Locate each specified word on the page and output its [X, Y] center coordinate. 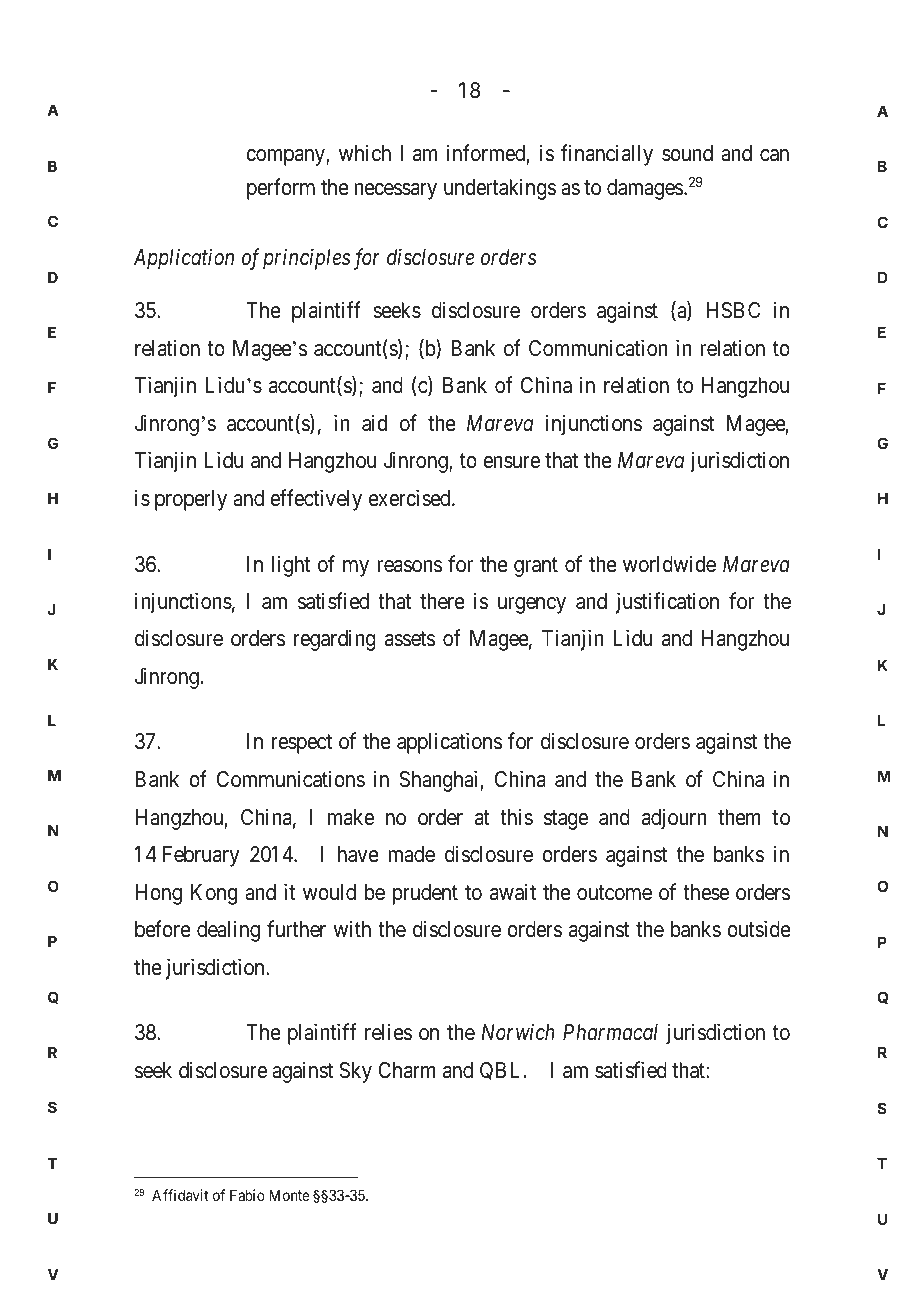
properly [191, 500]
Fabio [247, 1195]
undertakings [500, 189]
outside [759, 929]
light [291, 566]
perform [281, 189]
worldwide [669, 564]
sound [687, 153]
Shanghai [440, 781]
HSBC [733, 310]
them [739, 817]
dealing [228, 931]
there [442, 601]
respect [302, 744]
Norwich [518, 1032]
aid [374, 423]
